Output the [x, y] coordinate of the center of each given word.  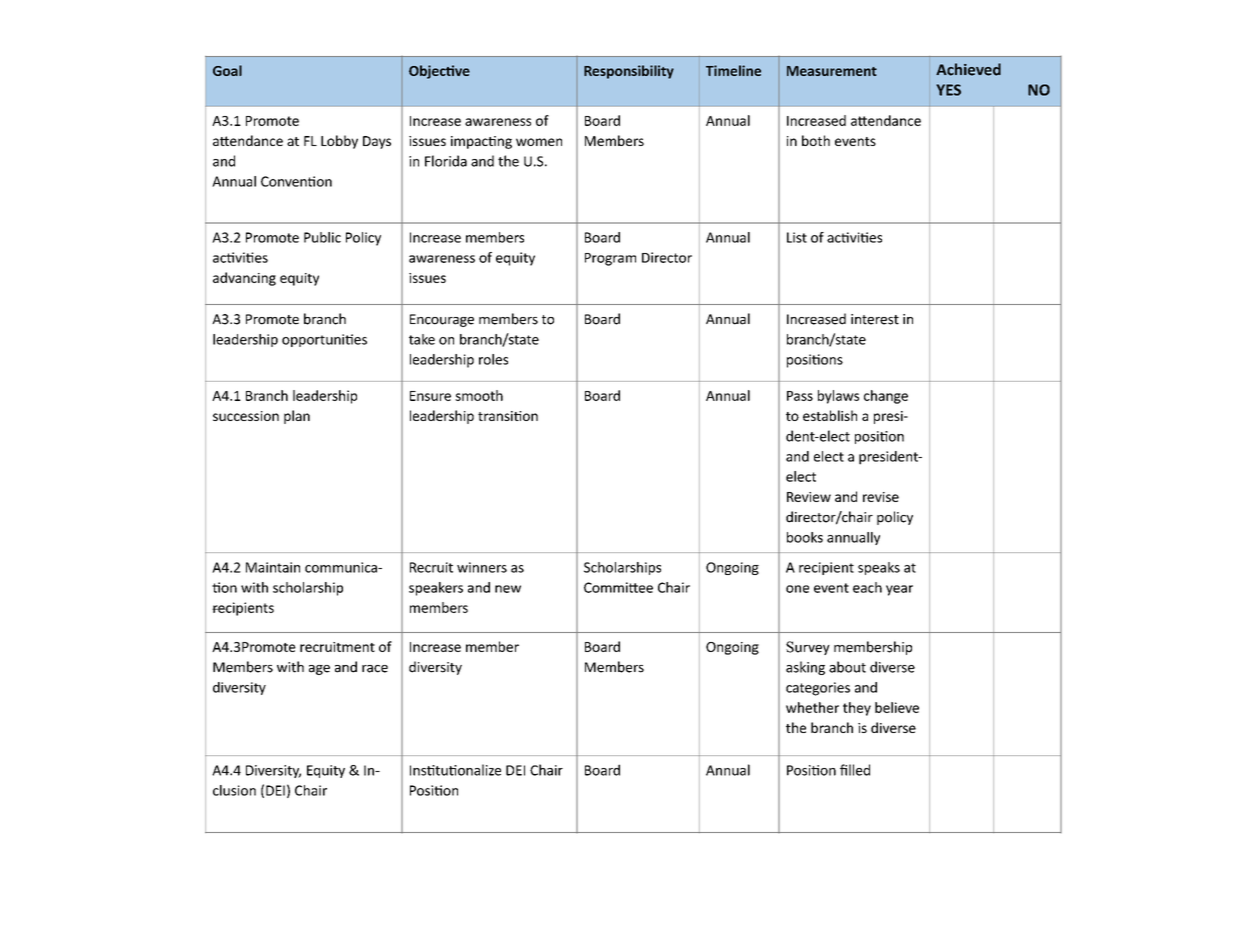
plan [297, 417]
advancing [244, 279]
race [375, 669]
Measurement [832, 71]
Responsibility [629, 72]
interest [875, 319]
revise [881, 497]
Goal [227, 70]
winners [482, 567]
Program [610, 259]
